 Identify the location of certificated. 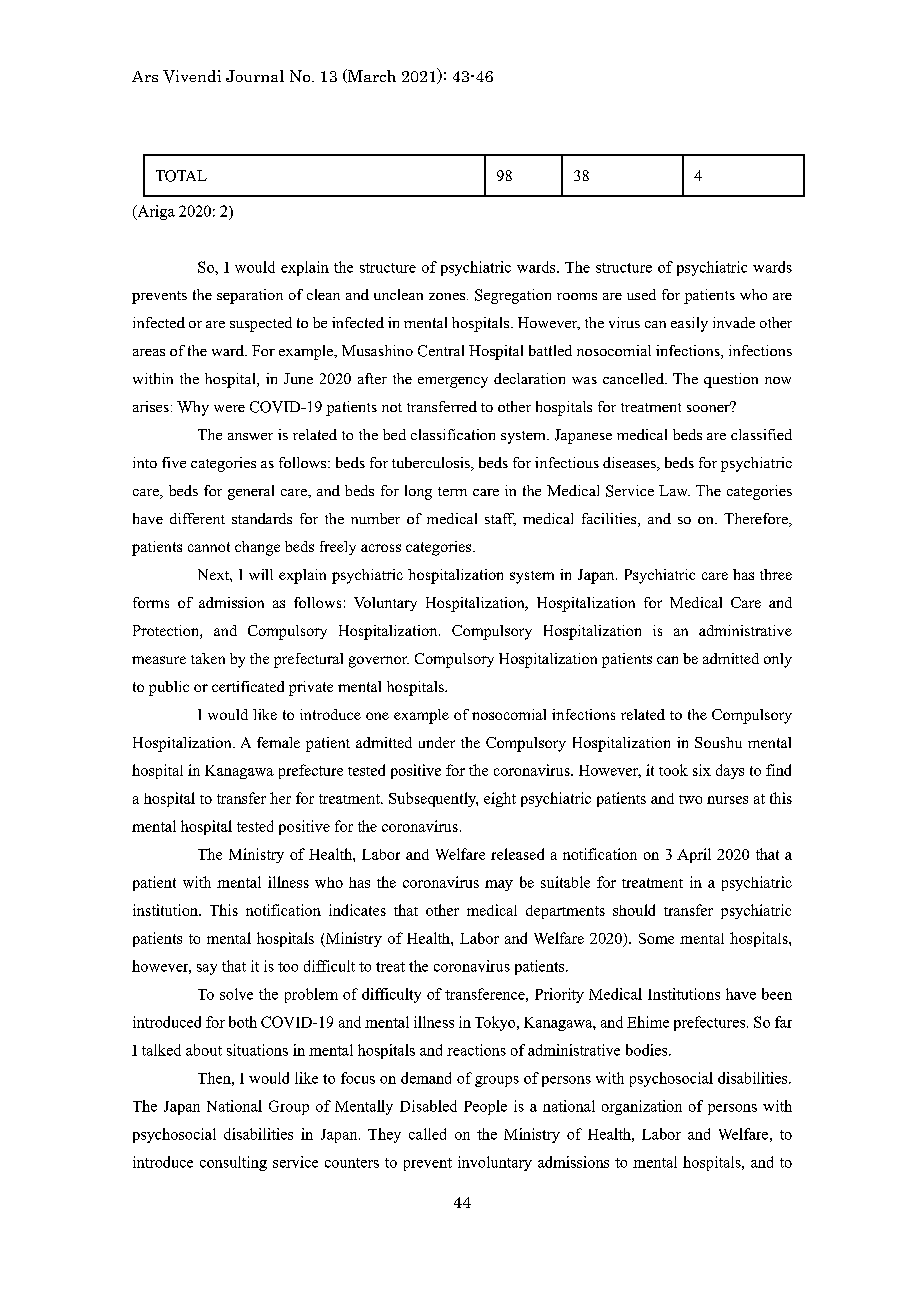
(248, 686).
